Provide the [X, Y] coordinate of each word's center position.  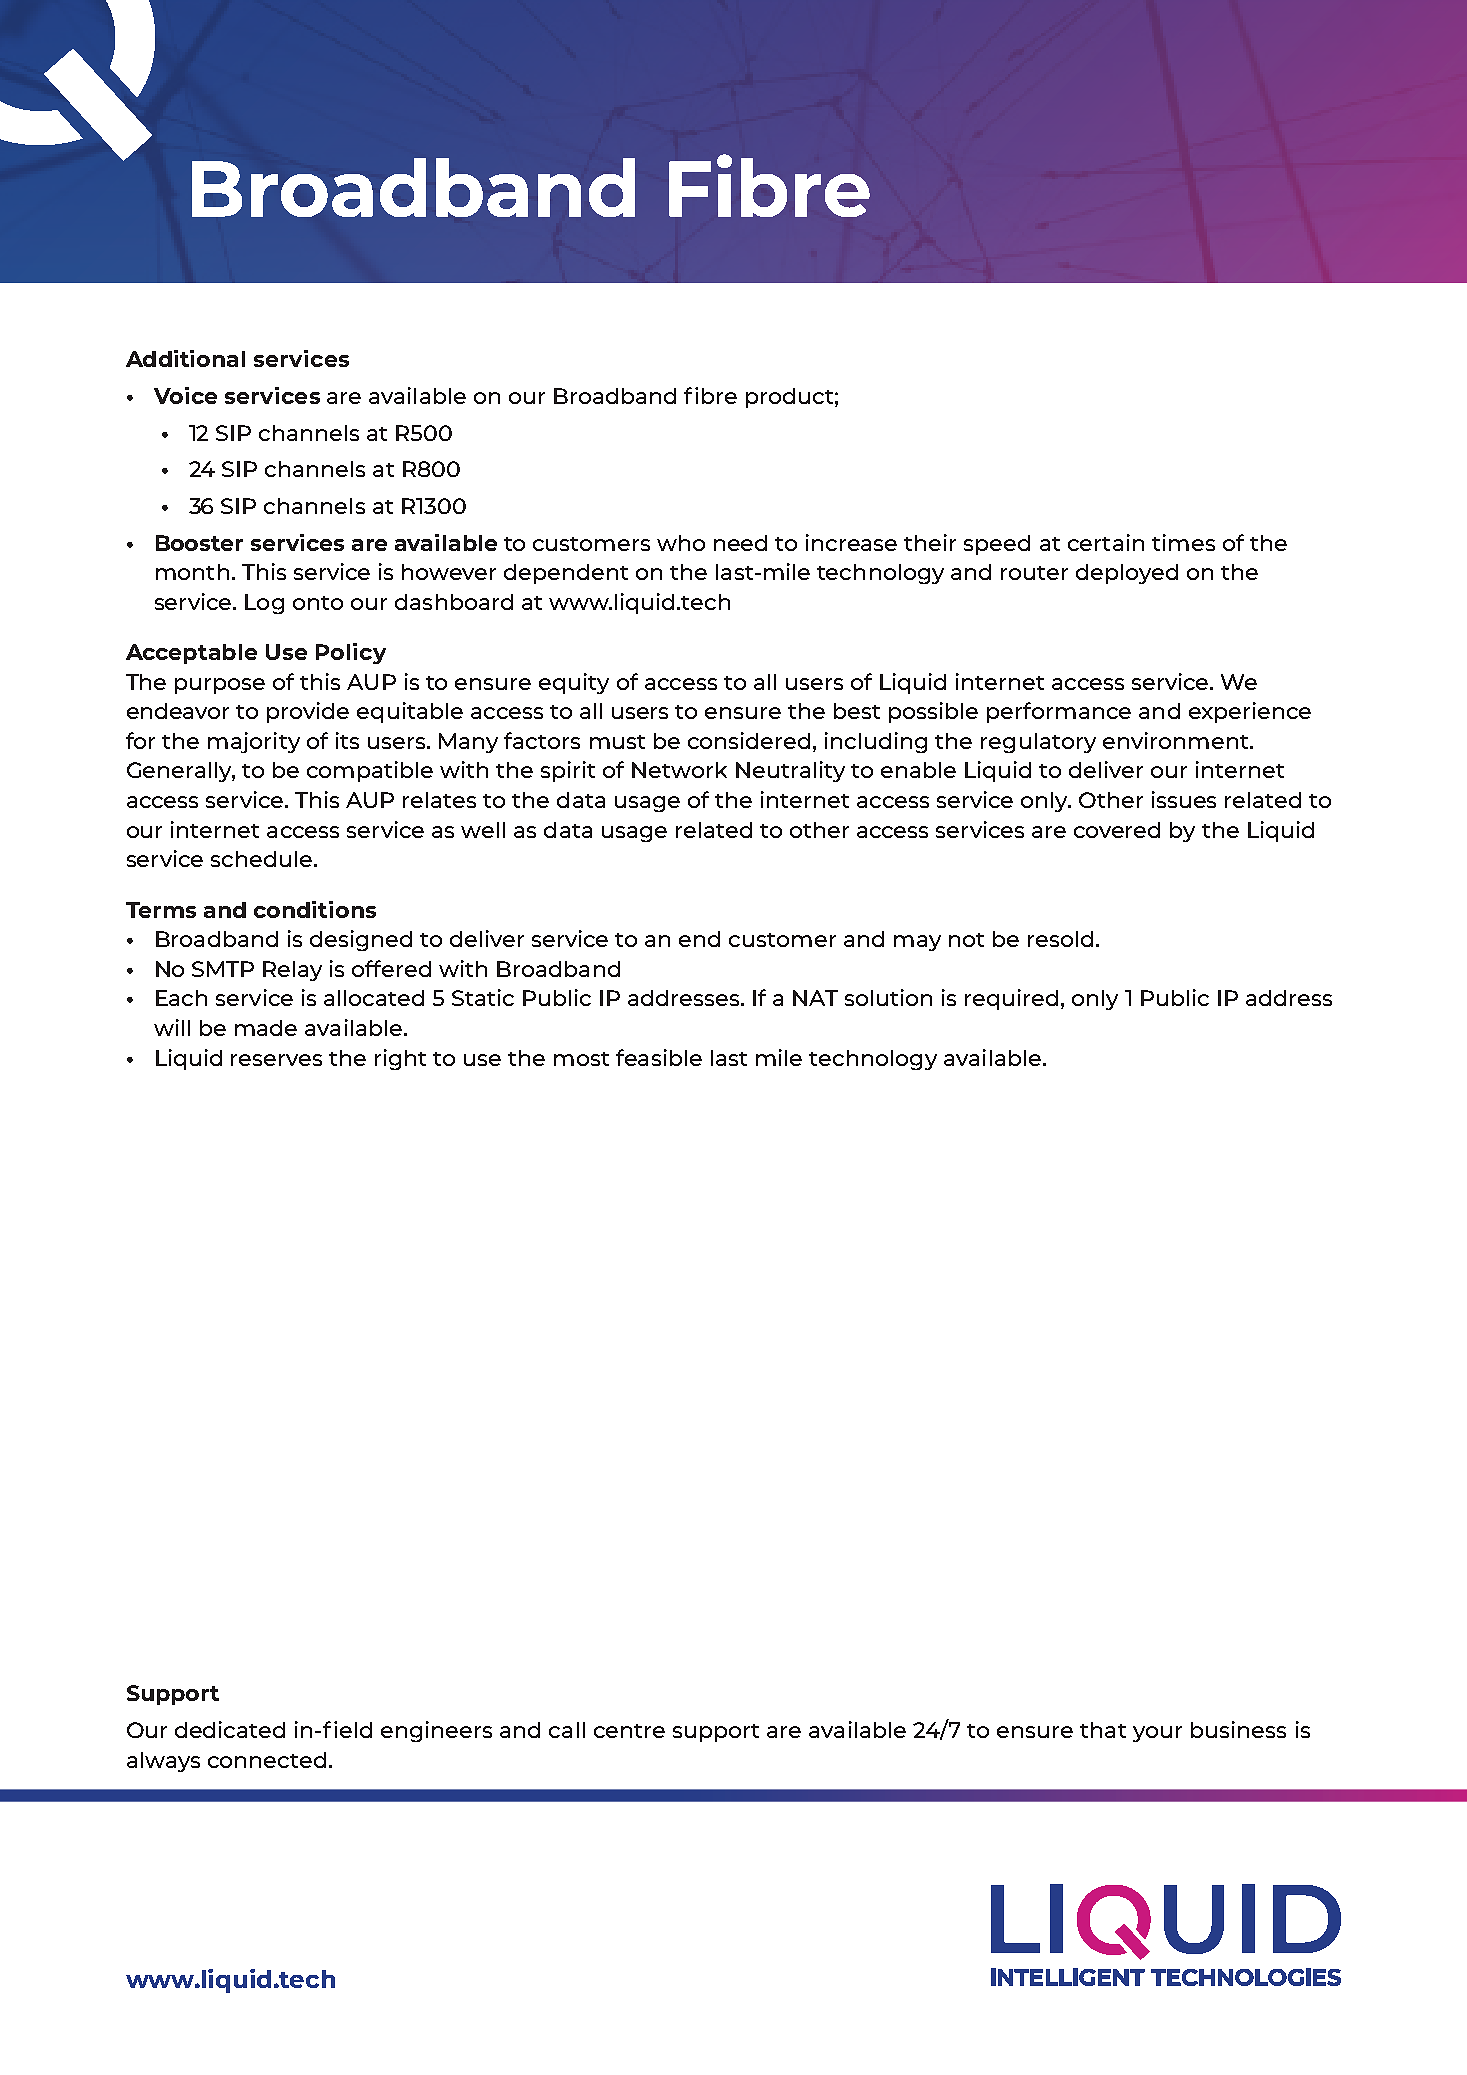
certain [1106, 542]
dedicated [230, 1729]
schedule [261, 859]
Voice [185, 395]
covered [1117, 830]
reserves [276, 1060]
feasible [659, 1057]
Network [679, 770]
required [1011, 999]
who [681, 543]
